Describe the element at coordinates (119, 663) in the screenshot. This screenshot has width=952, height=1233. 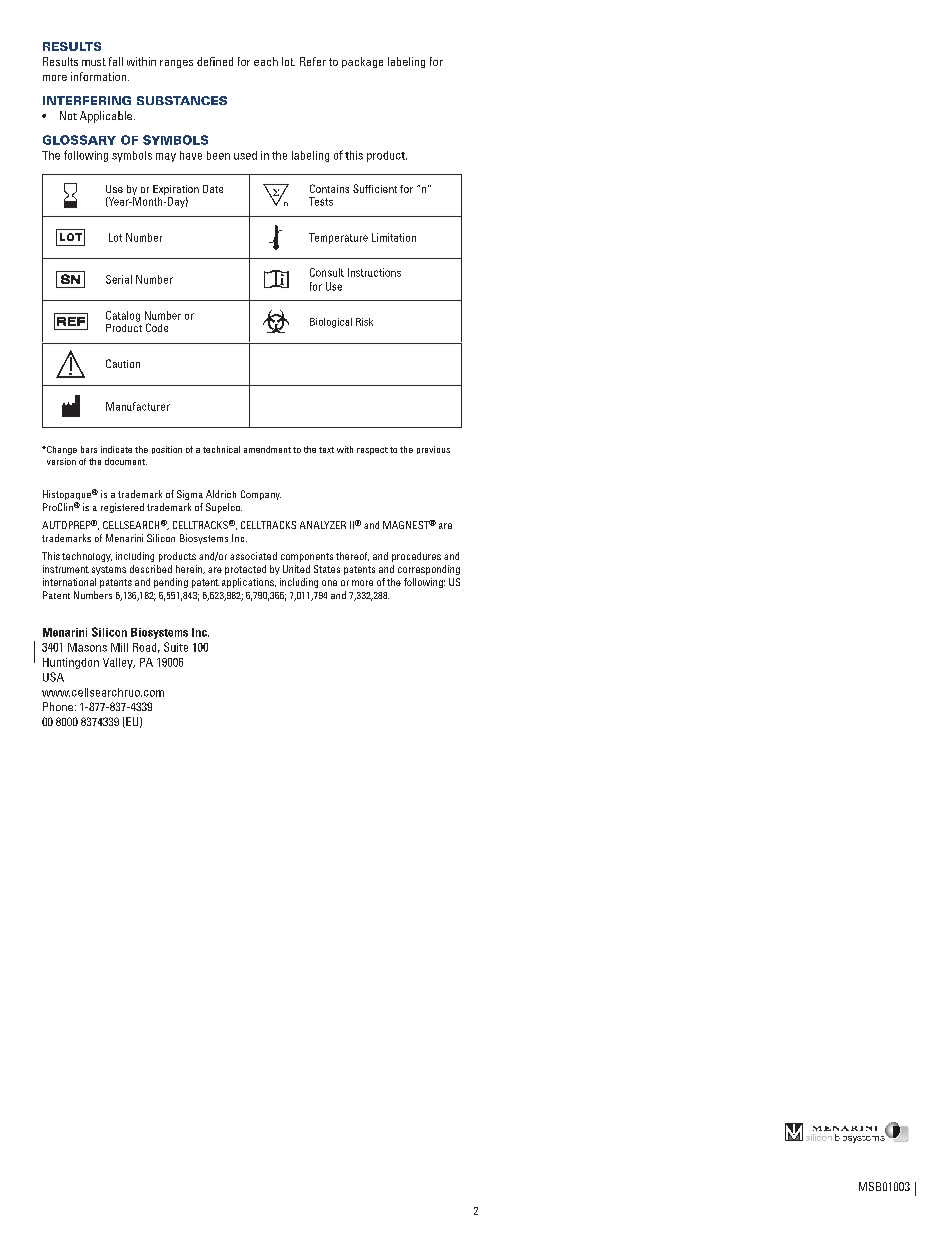
I see `Valley` at that location.
